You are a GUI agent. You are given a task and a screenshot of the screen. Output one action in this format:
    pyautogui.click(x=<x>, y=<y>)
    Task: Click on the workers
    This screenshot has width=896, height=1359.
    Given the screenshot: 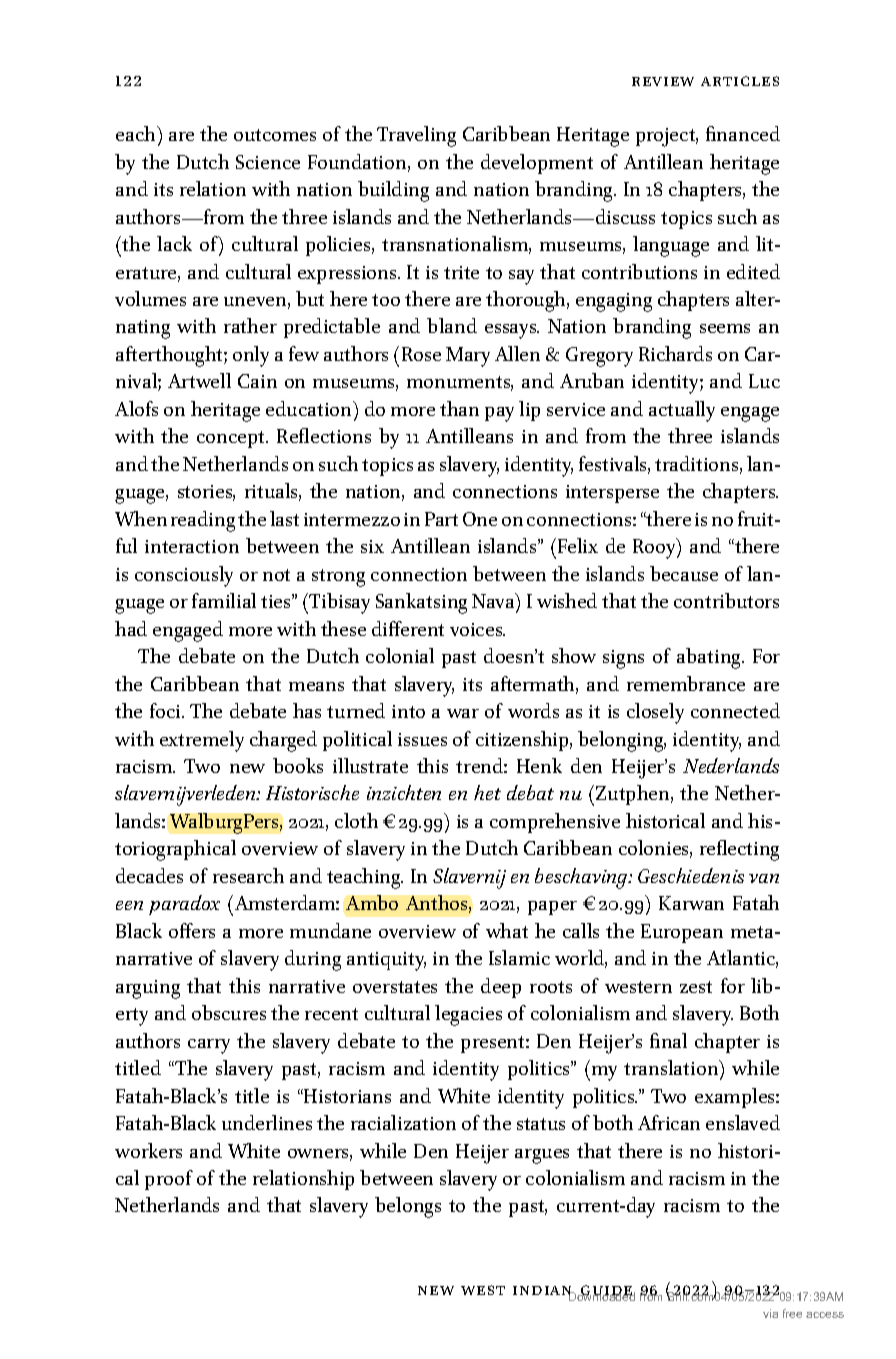 What is the action you would take?
    pyautogui.click(x=148, y=1150)
